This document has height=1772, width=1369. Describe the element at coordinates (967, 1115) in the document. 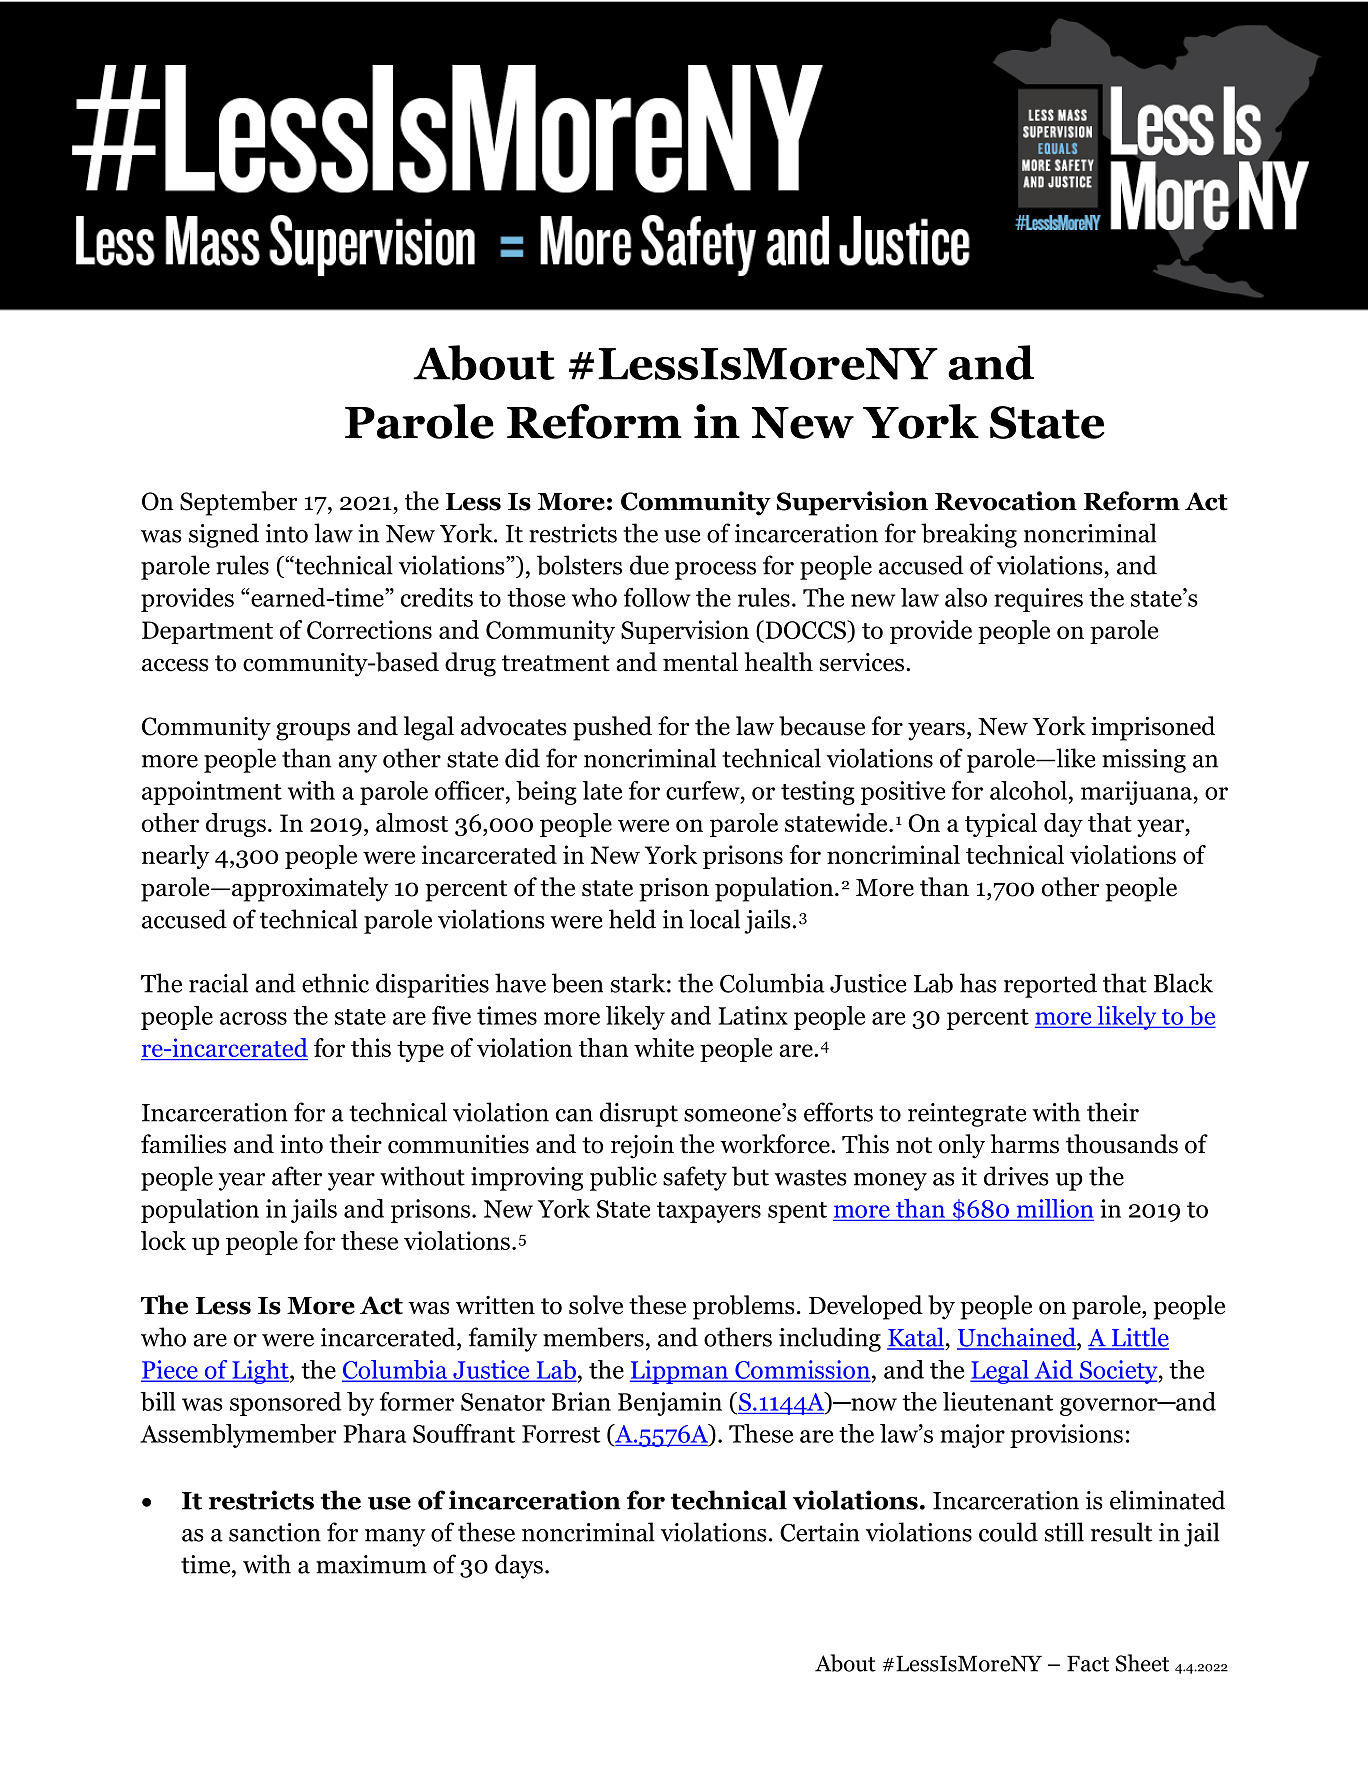

I see `reintegrate` at that location.
